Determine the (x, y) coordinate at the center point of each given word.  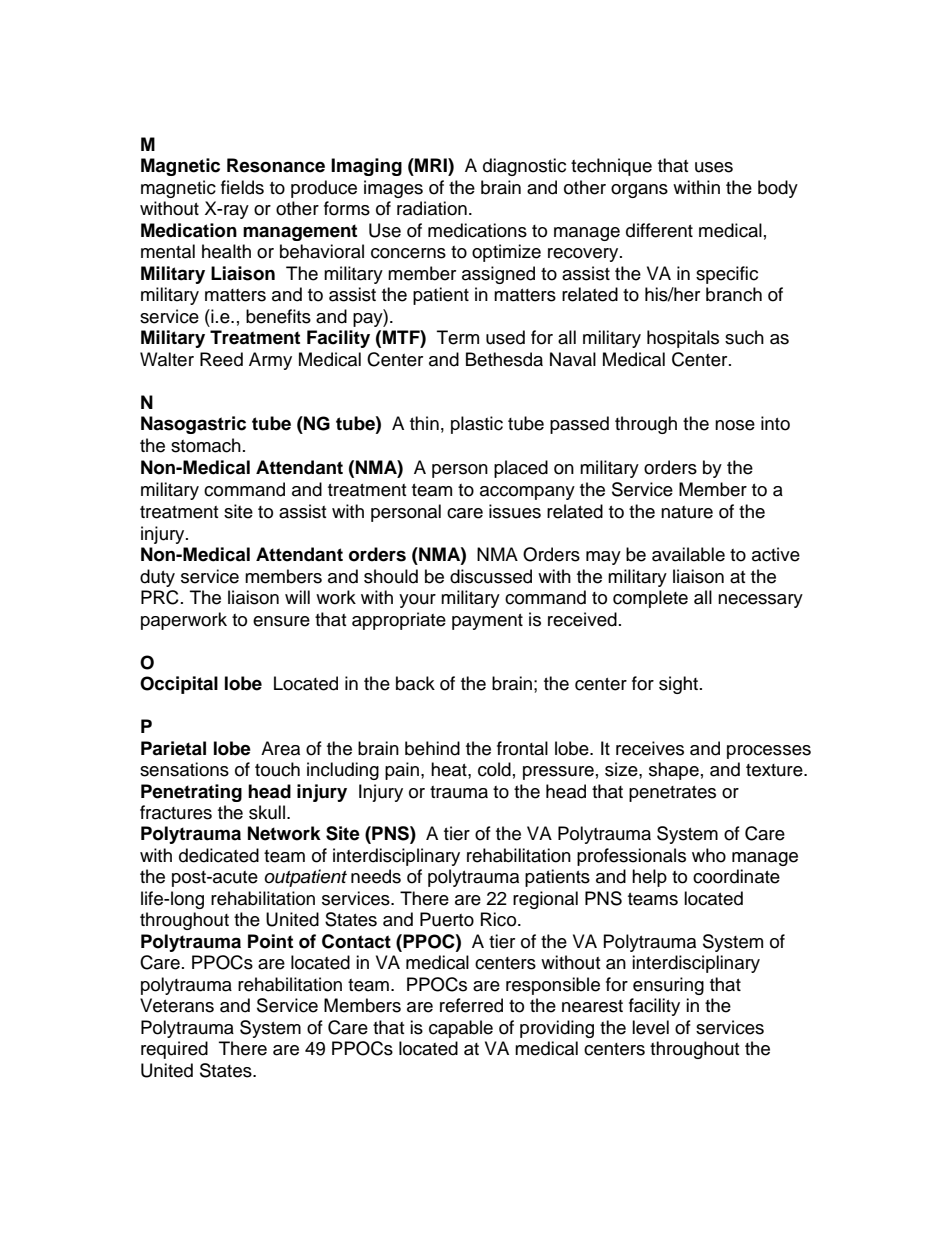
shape (674, 771)
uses (714, 167)
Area (280, 748)
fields (242, 187)
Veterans (177, 1005)
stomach (206, 445)
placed (521, 469)
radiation (432, 208)
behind (432, 748)
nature (687, 512)
